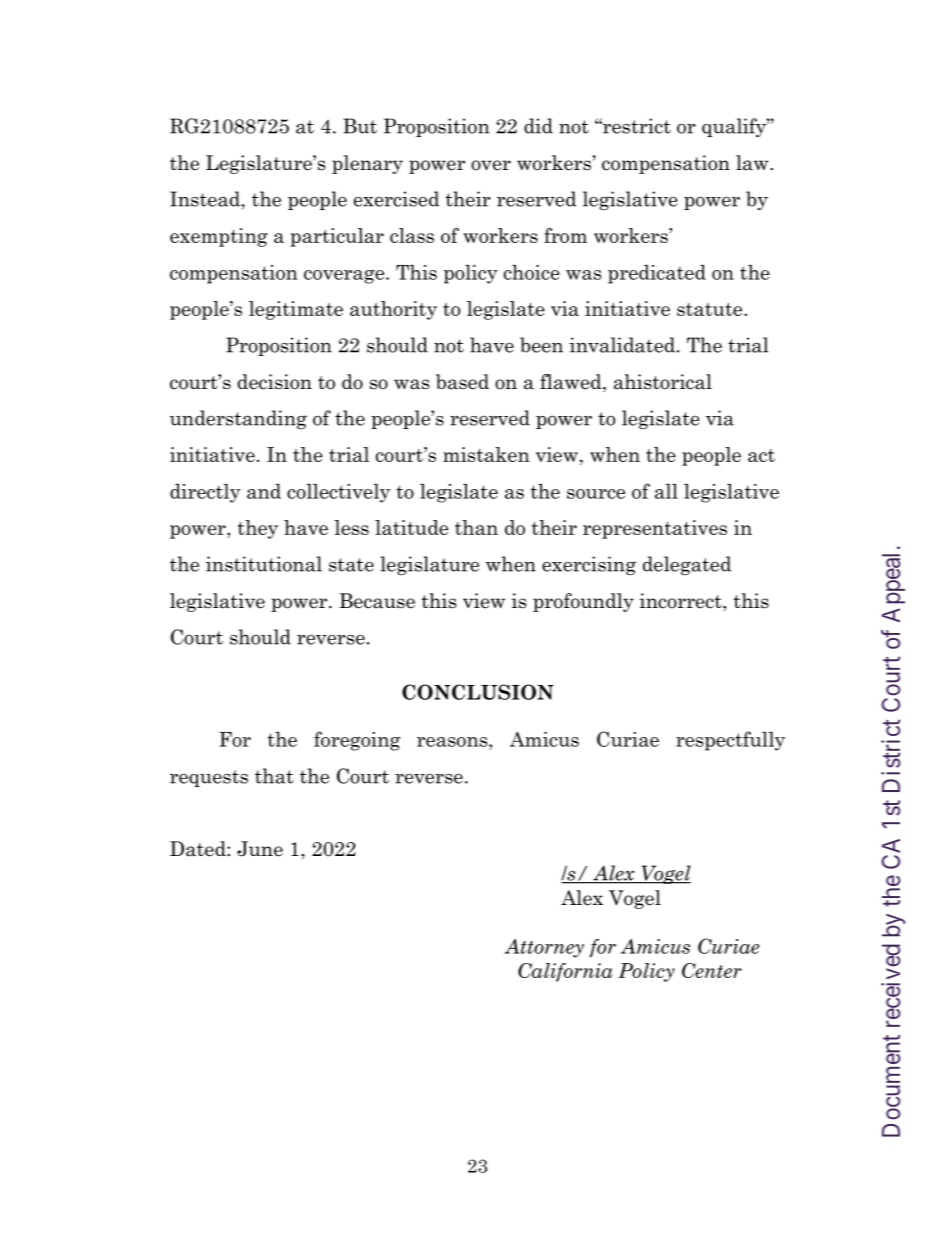  I want to click on predicated, so click(657, 274).
